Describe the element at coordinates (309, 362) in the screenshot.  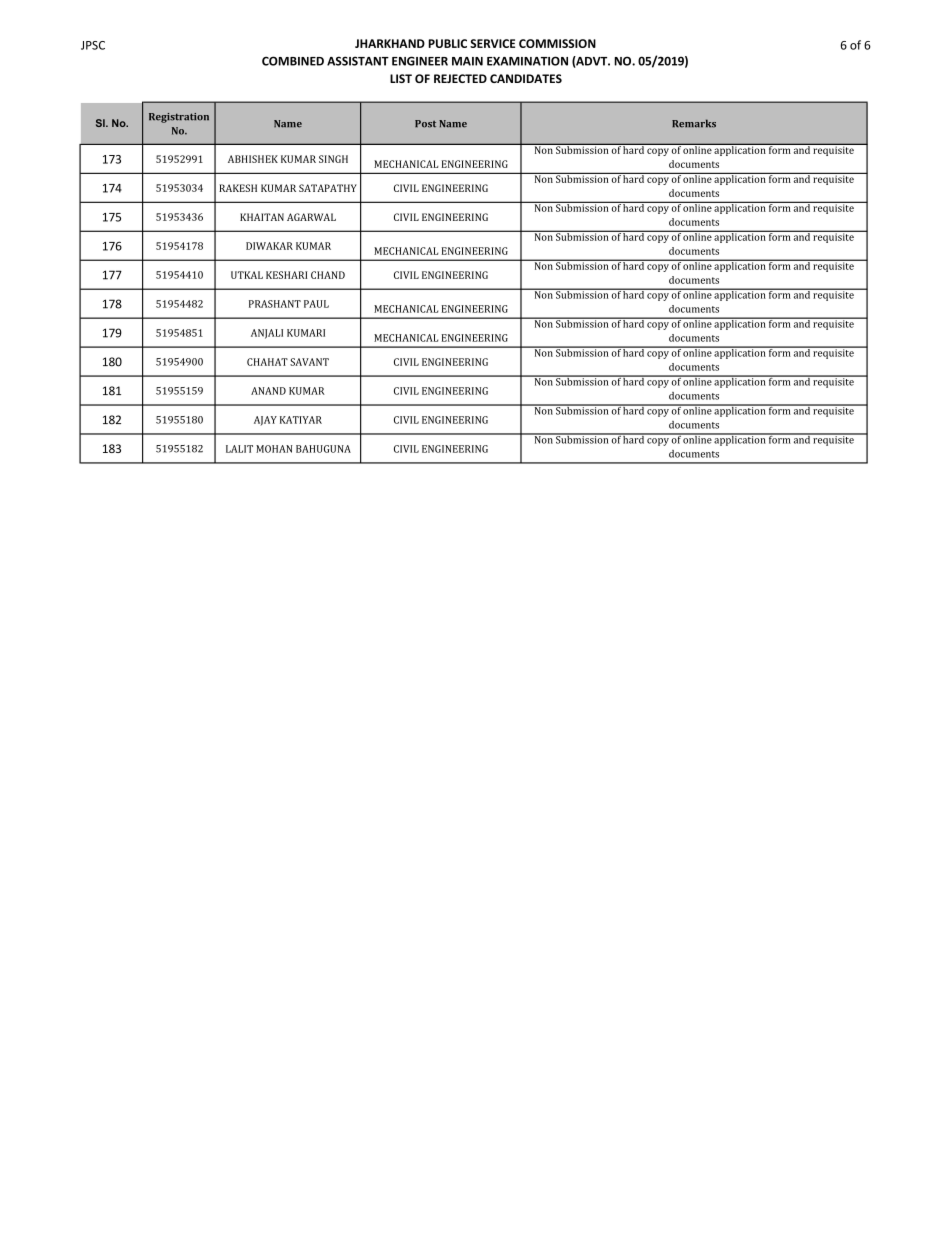
I see `SAVANT` at that location.
